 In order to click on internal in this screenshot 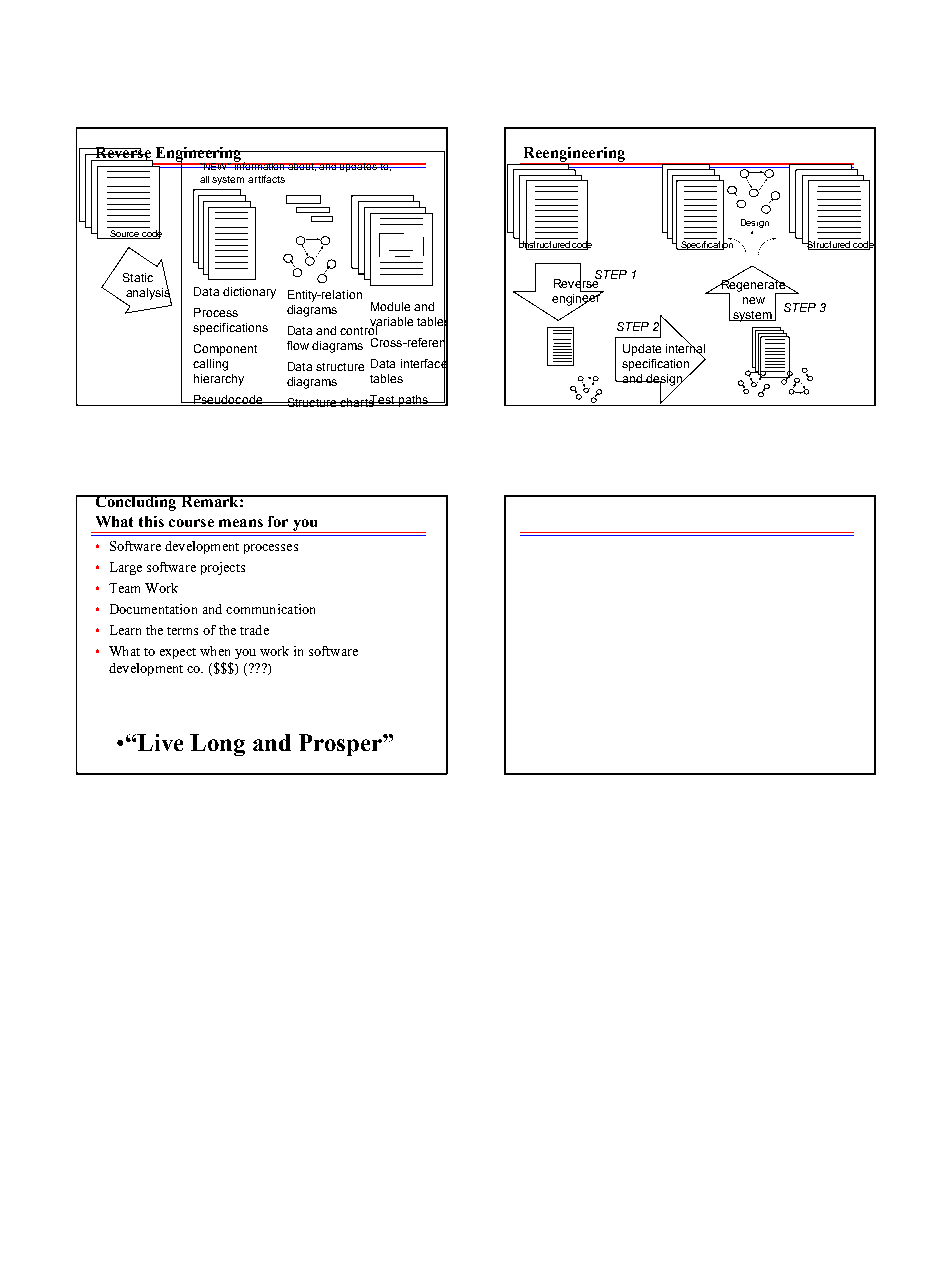, I will do `click(685, 349)`.
